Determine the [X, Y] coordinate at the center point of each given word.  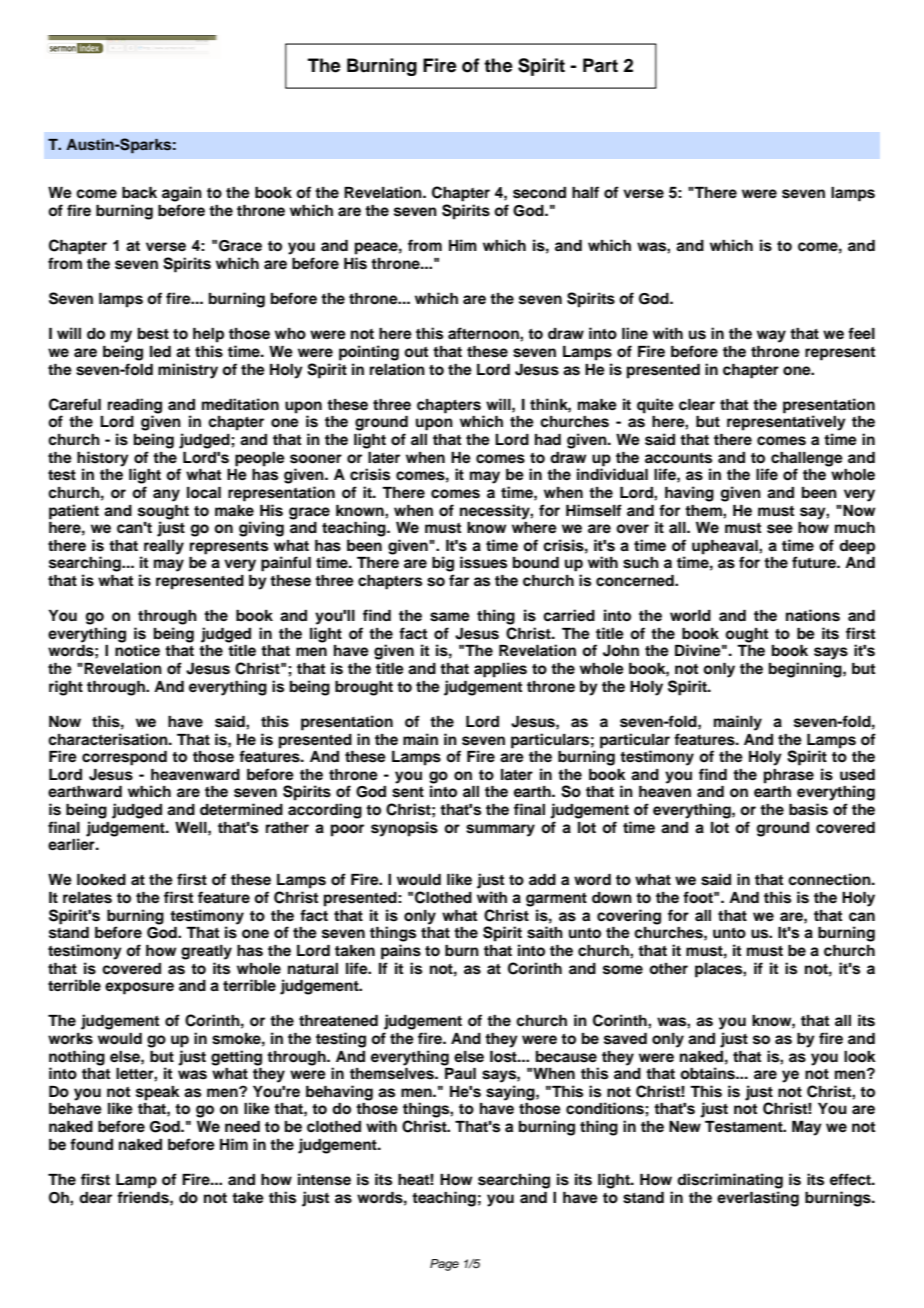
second [539, 193]
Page [444, 1265]
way [771, 336]
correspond [124, 758]
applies [500, 670]
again [182, 194]
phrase [789, 776]
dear [95, 1198]
